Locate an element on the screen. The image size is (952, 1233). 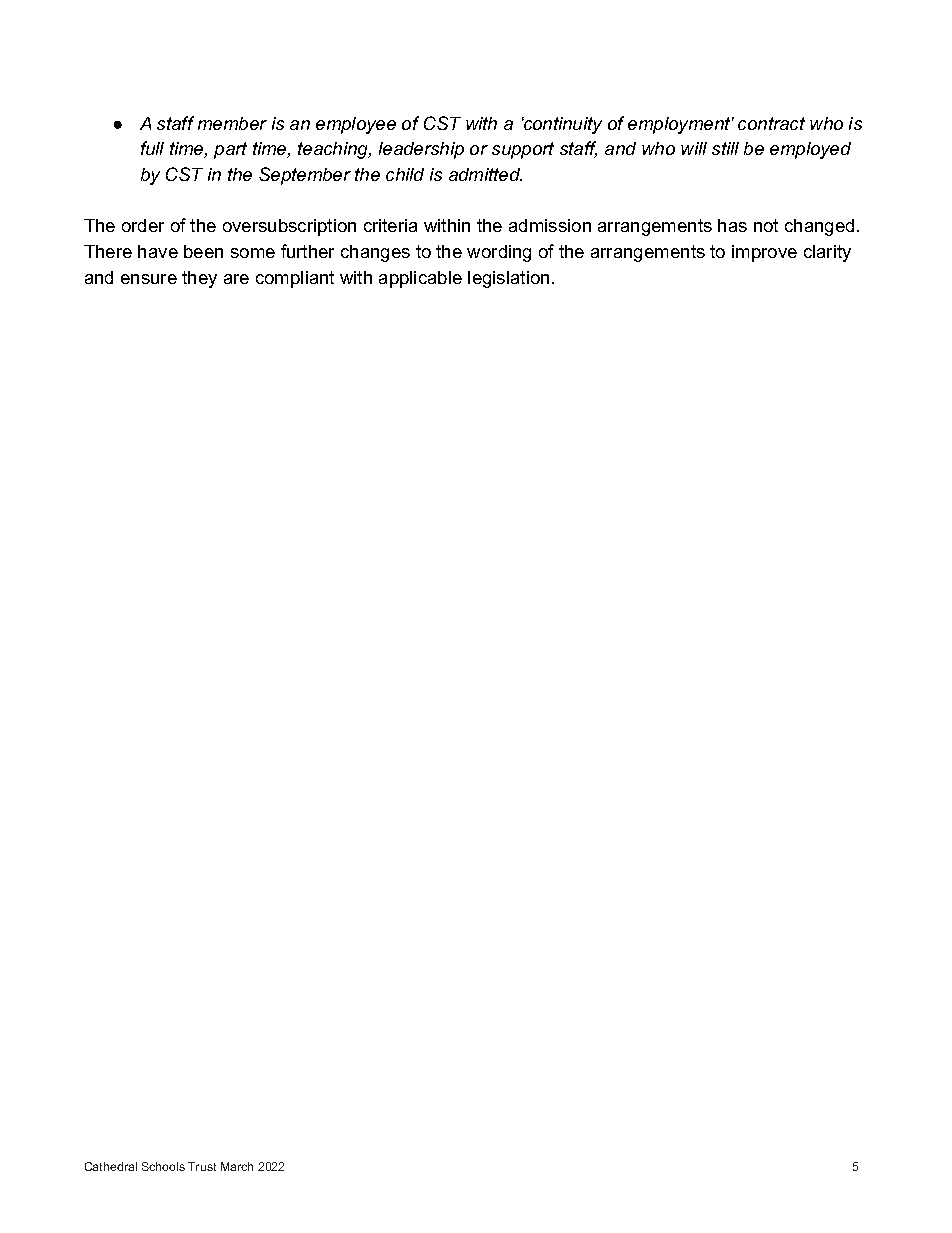
part is located at coordinates (230, 150).
